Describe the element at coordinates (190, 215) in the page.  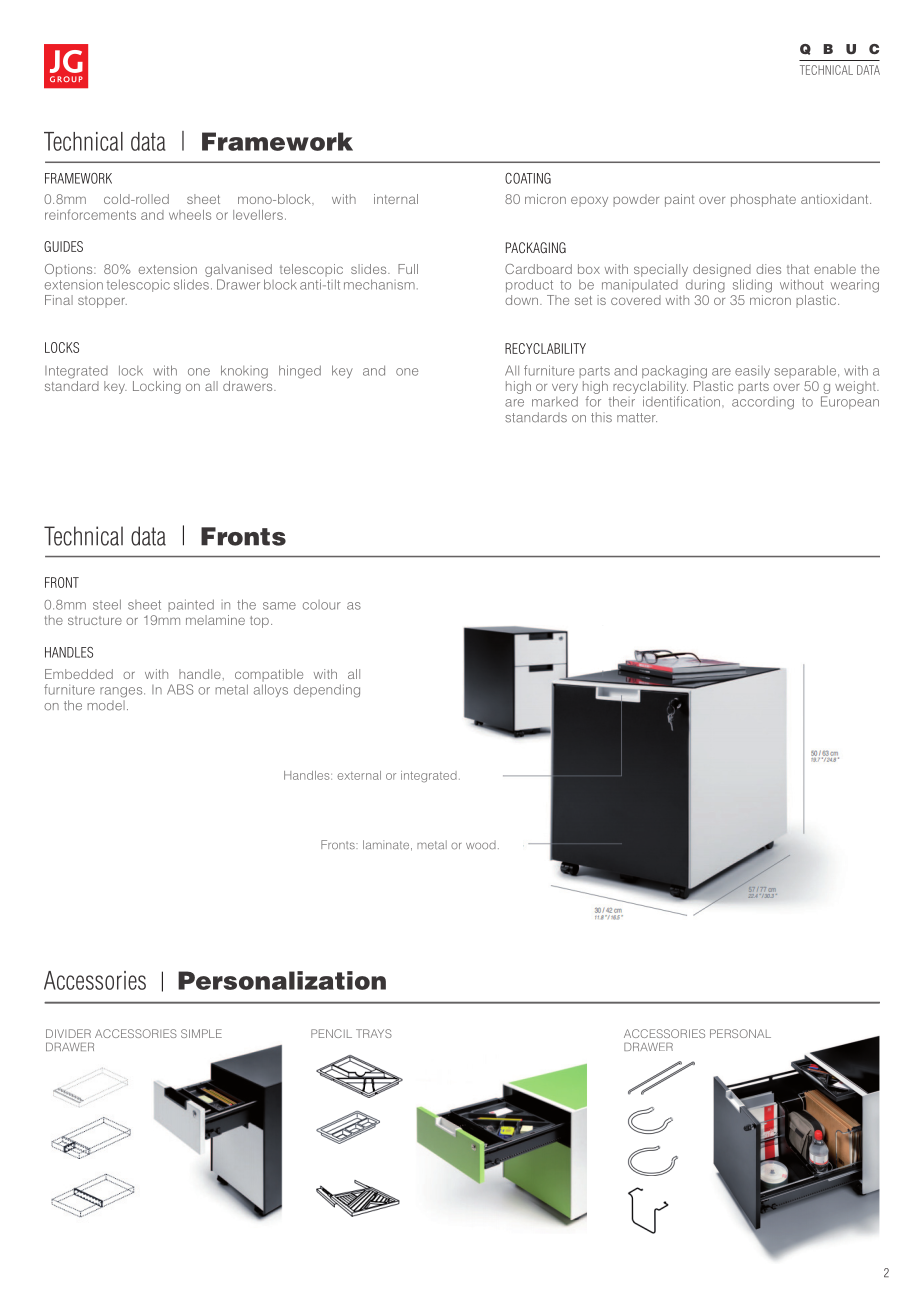
I see `wheels` at that location.
